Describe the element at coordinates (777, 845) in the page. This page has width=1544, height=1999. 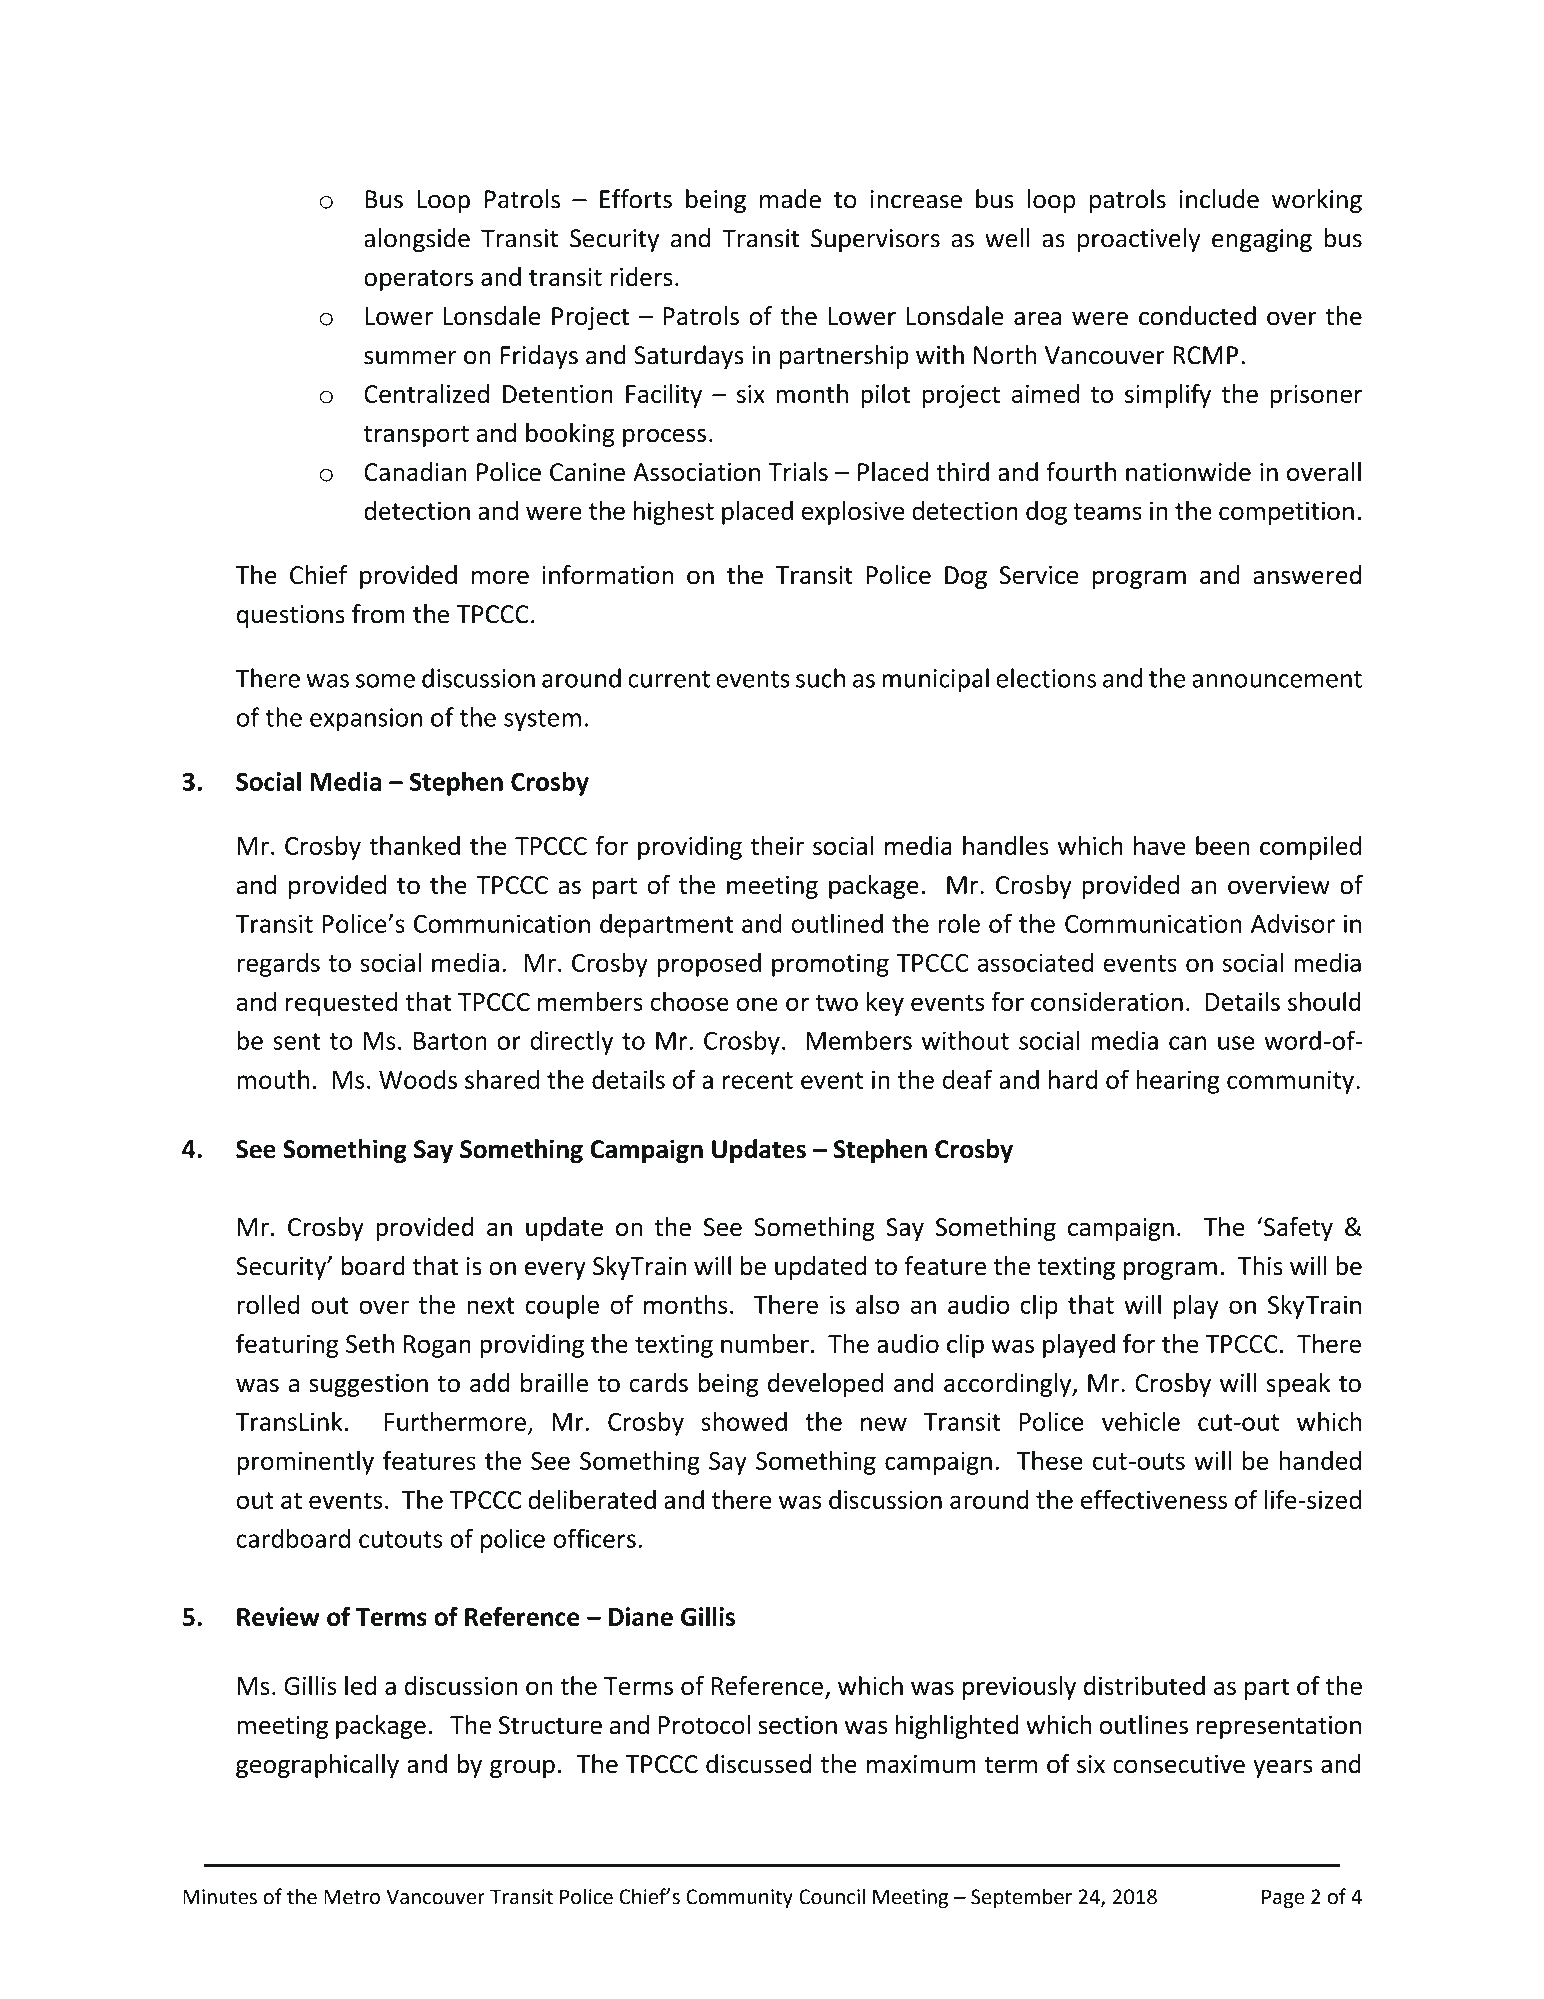
I see `their` at that location.
